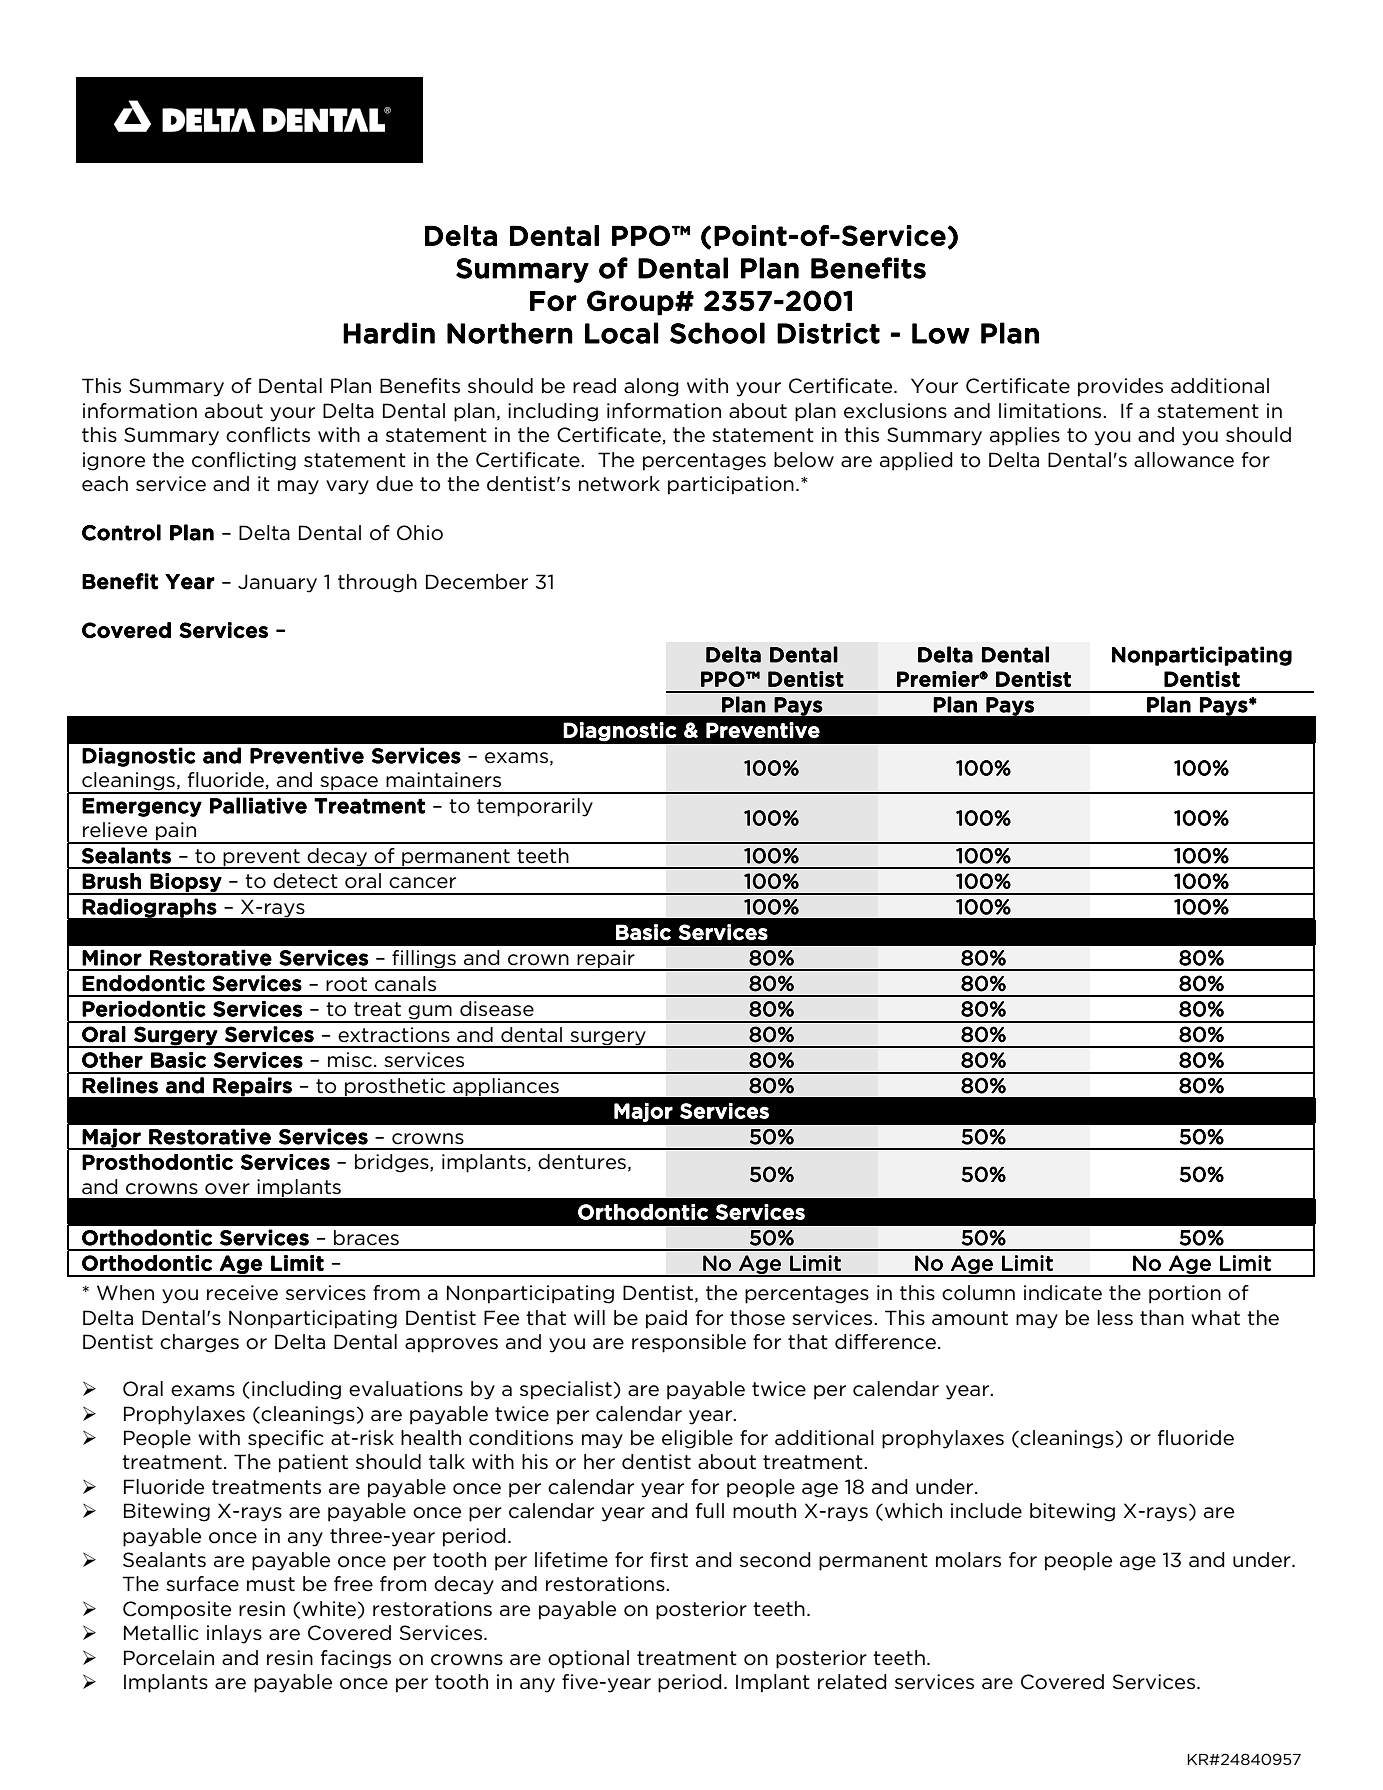 The width and height of the screenshot is (1383, 1790). I want to click on receive, so click(242, 1293).
